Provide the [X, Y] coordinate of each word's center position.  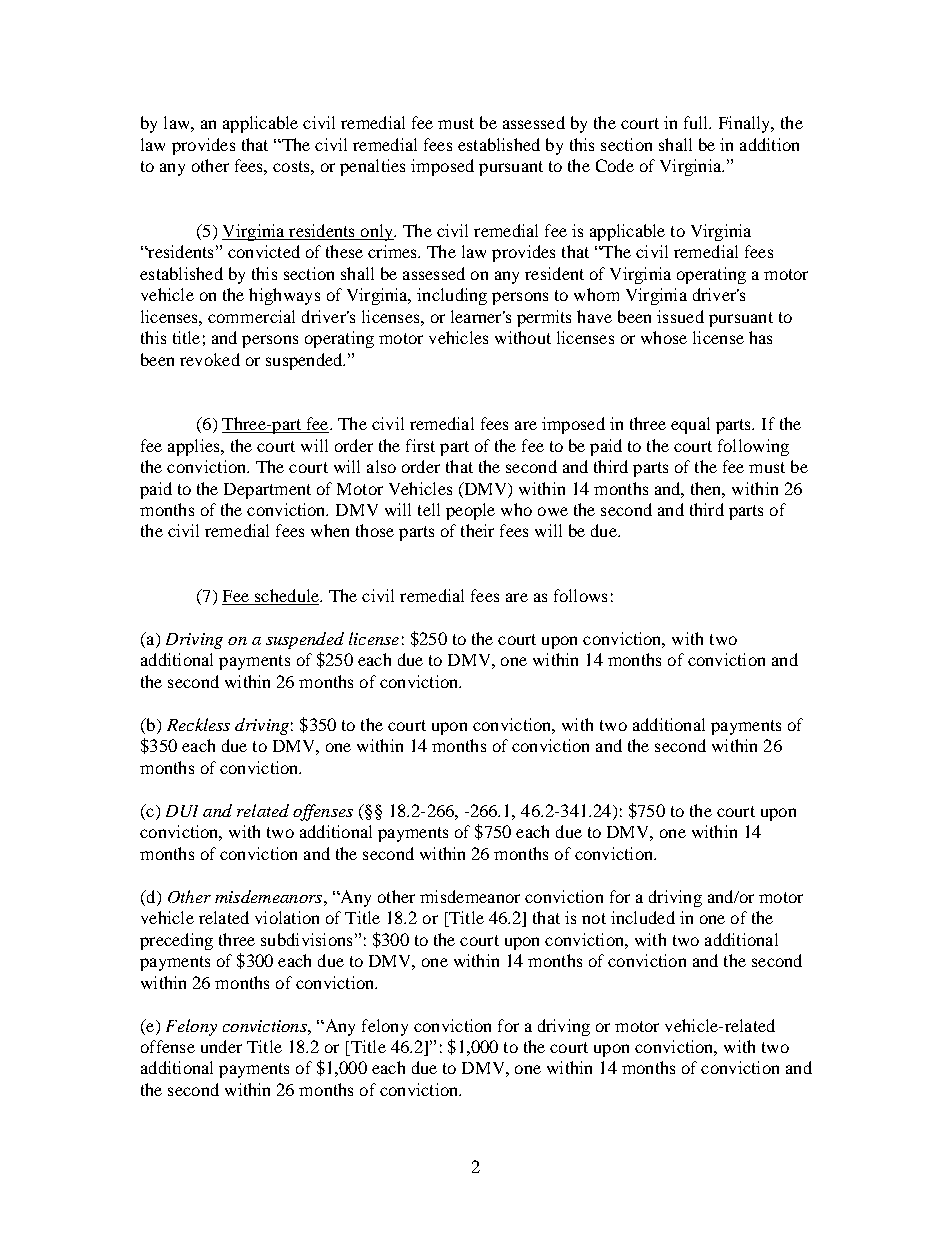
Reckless [198, 724]
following [753, 447]
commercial [251, 316]
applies [195, 447]
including [452, 296]
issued [680, 316]
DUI [182, 811]
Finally [746, 124]
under [221, 1046]
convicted [264, 251]
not [594, 918]
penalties [372, 167]
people [470, 511]
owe [553, 511]
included [643, 917]
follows [580, 595]
